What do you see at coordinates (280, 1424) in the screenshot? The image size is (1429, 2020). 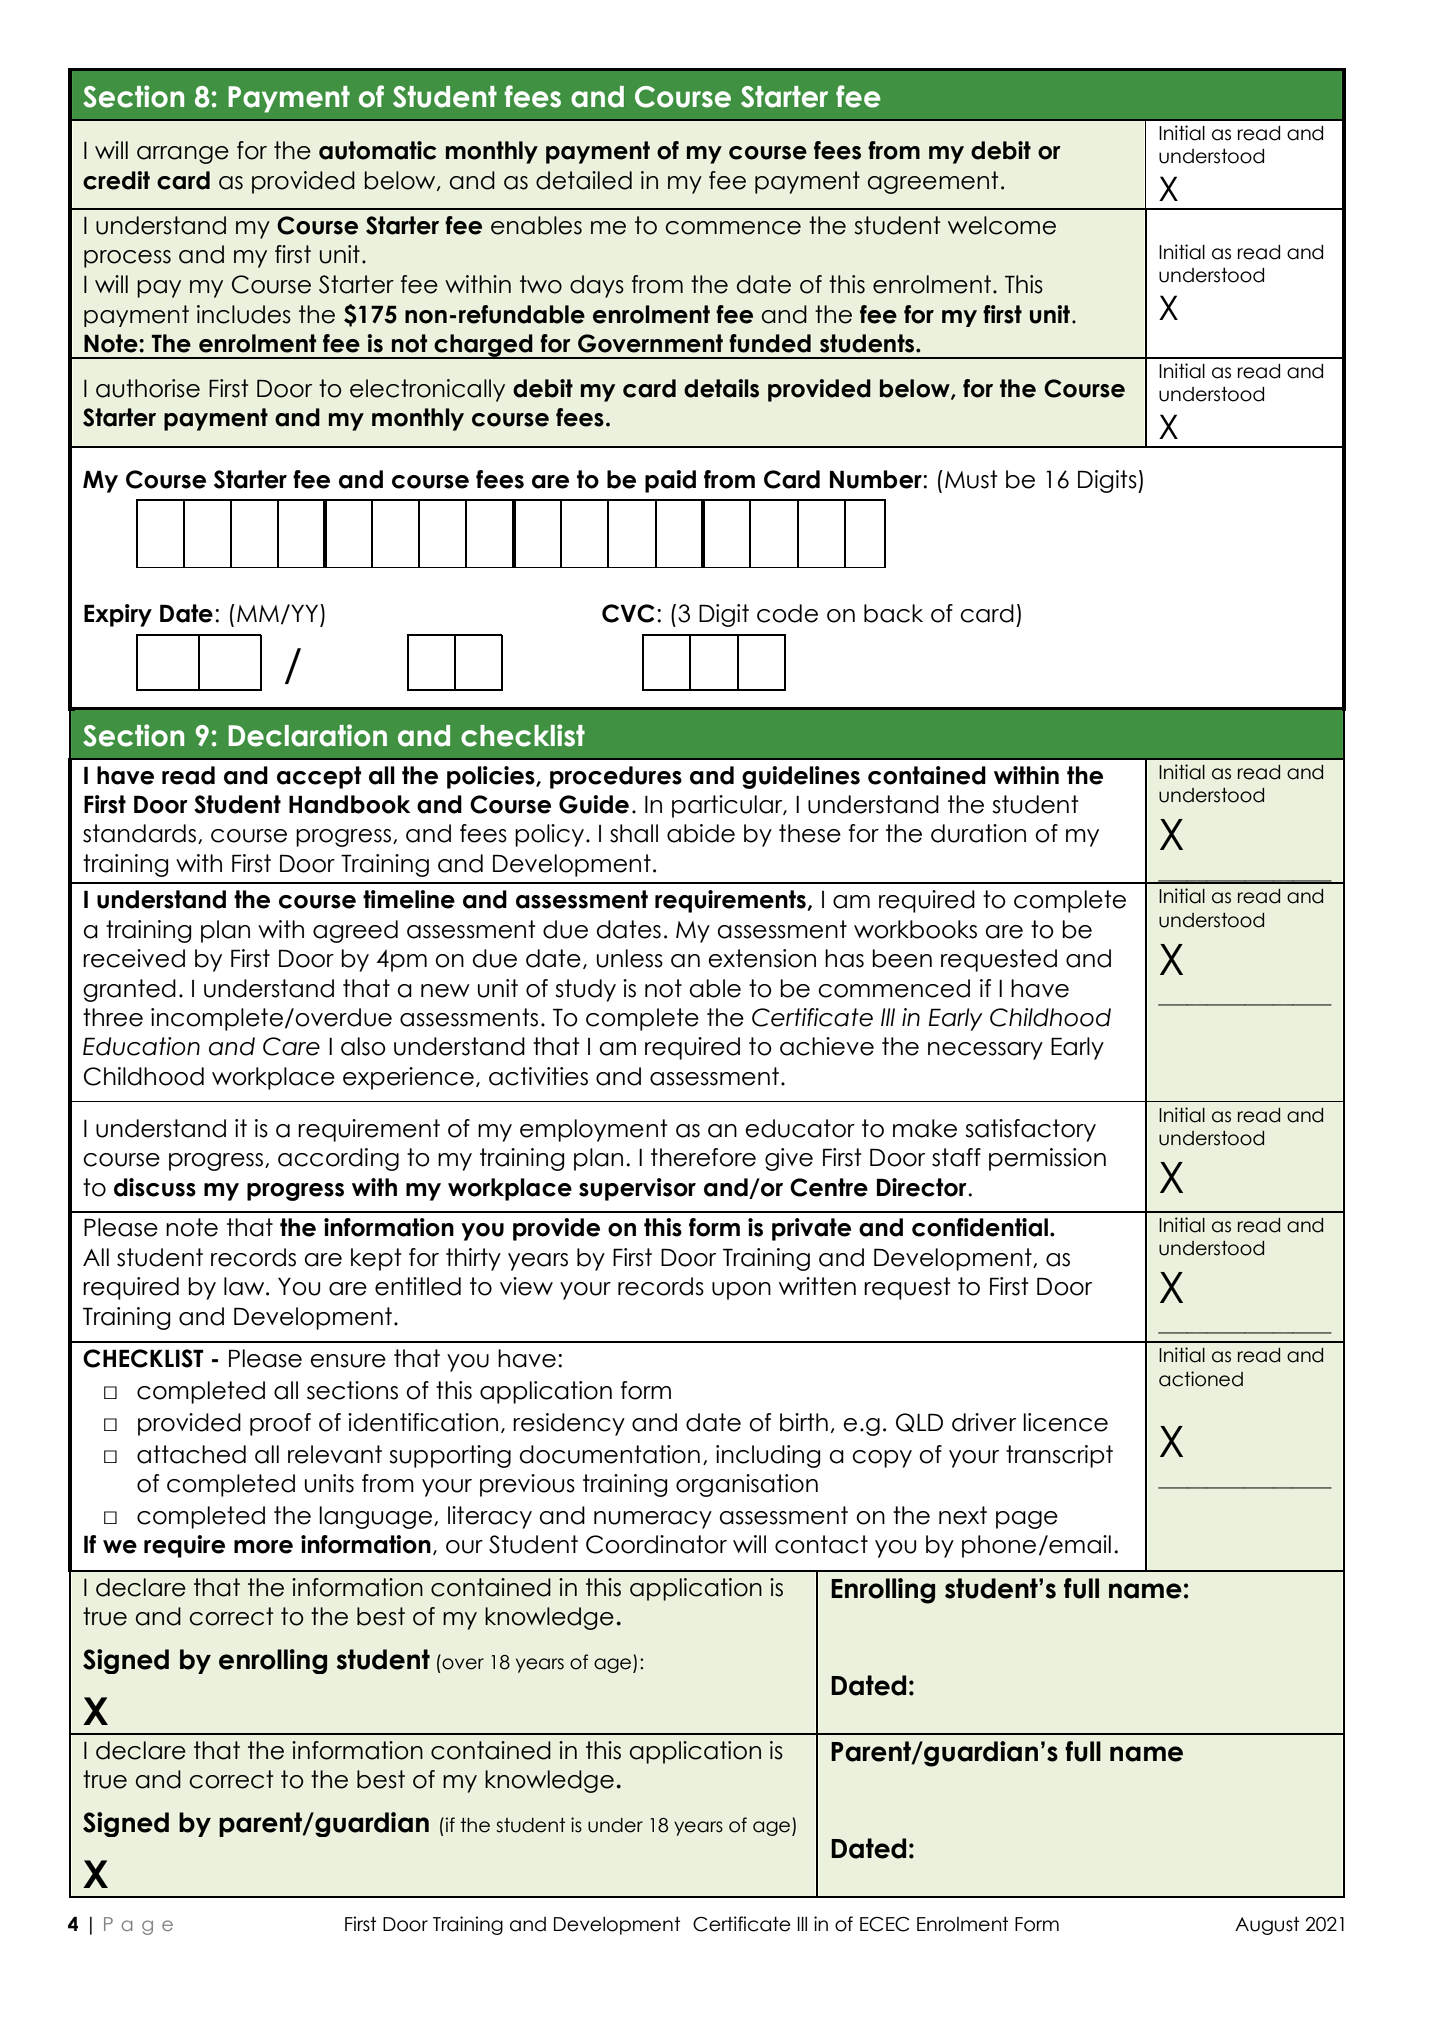 I see `proof` at bounding box center [280, 1424].
